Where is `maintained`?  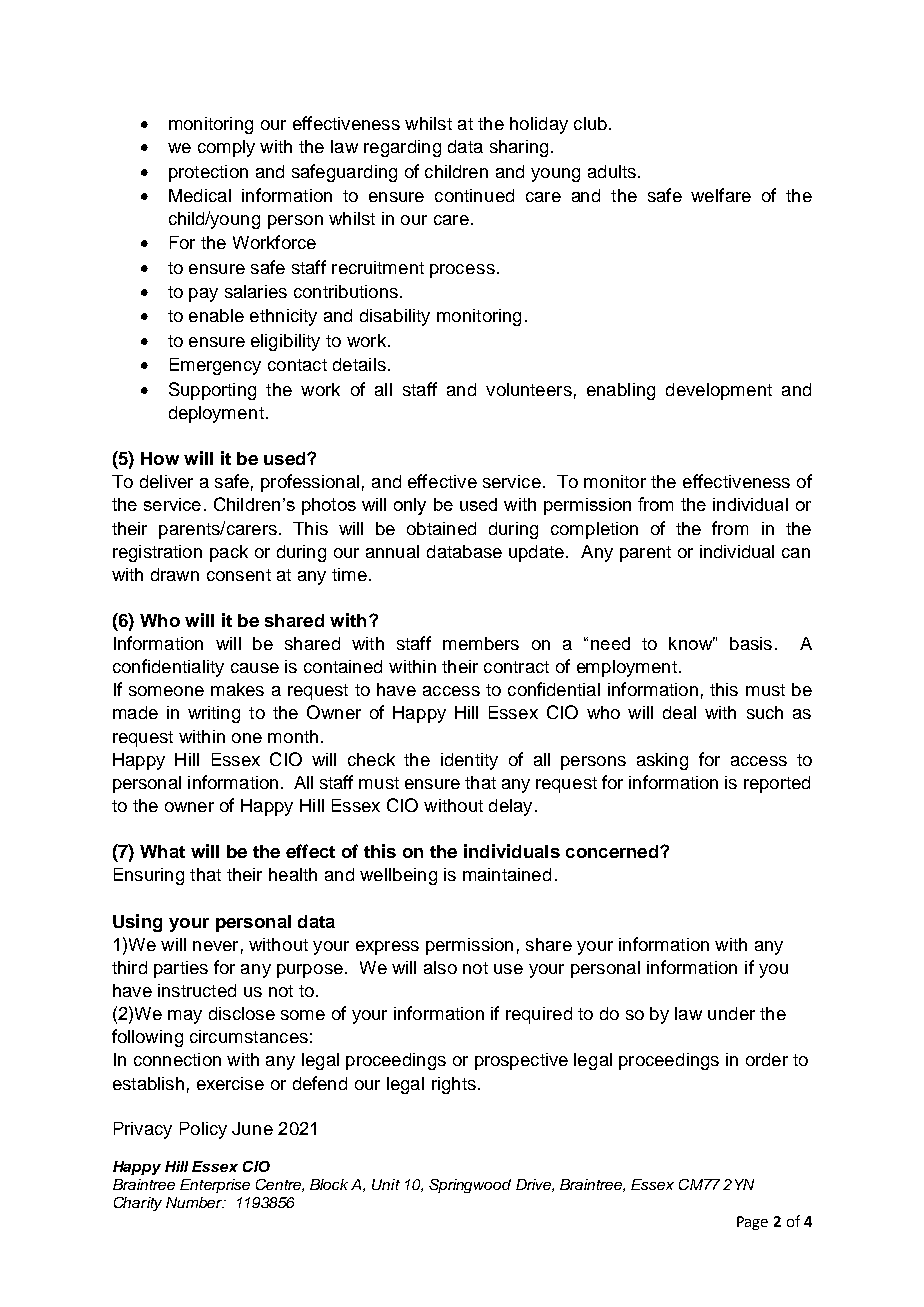 maintained is located at coordinates (507, 874).
